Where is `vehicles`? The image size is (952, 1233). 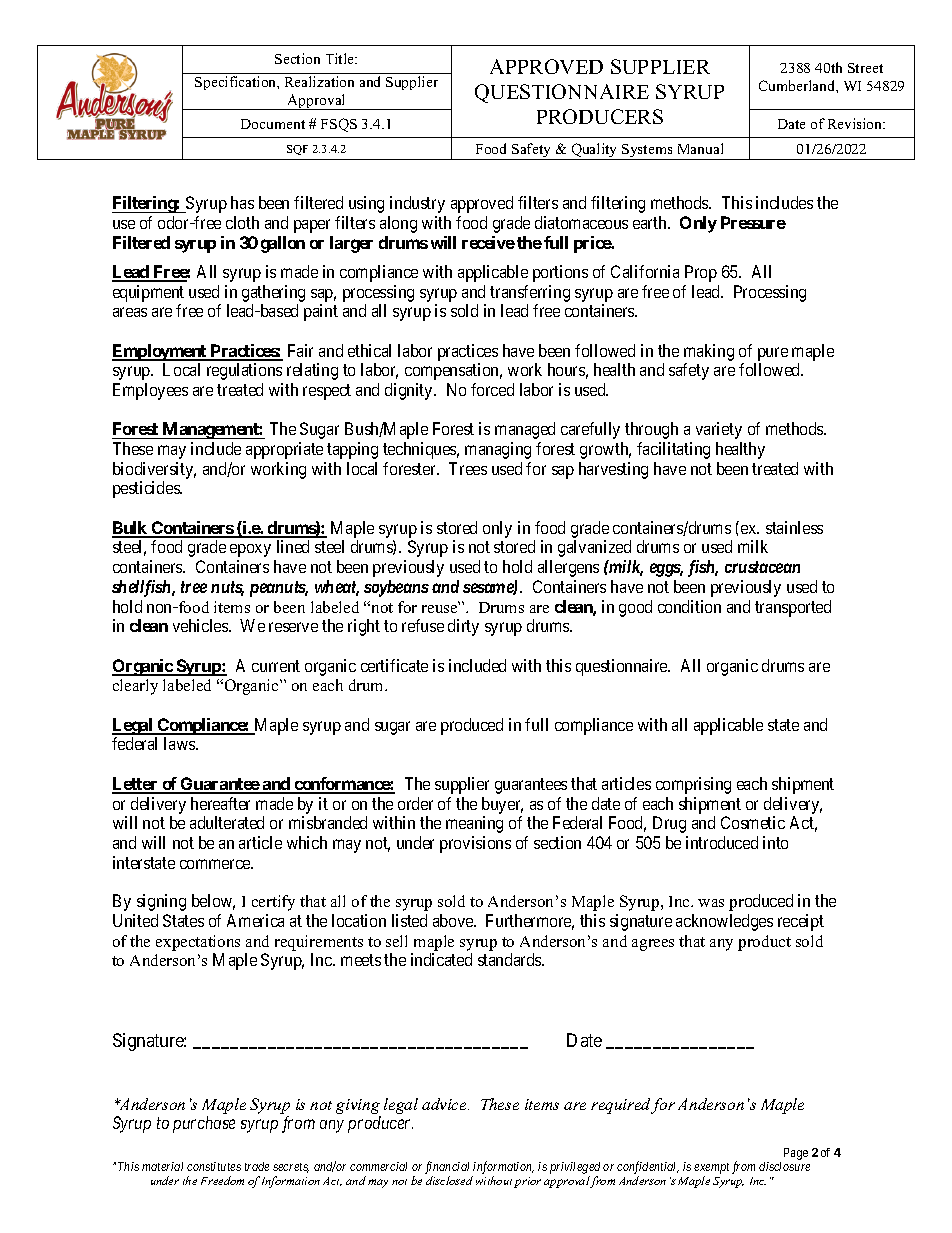
vehicles is located at coordinates (201, 625).
